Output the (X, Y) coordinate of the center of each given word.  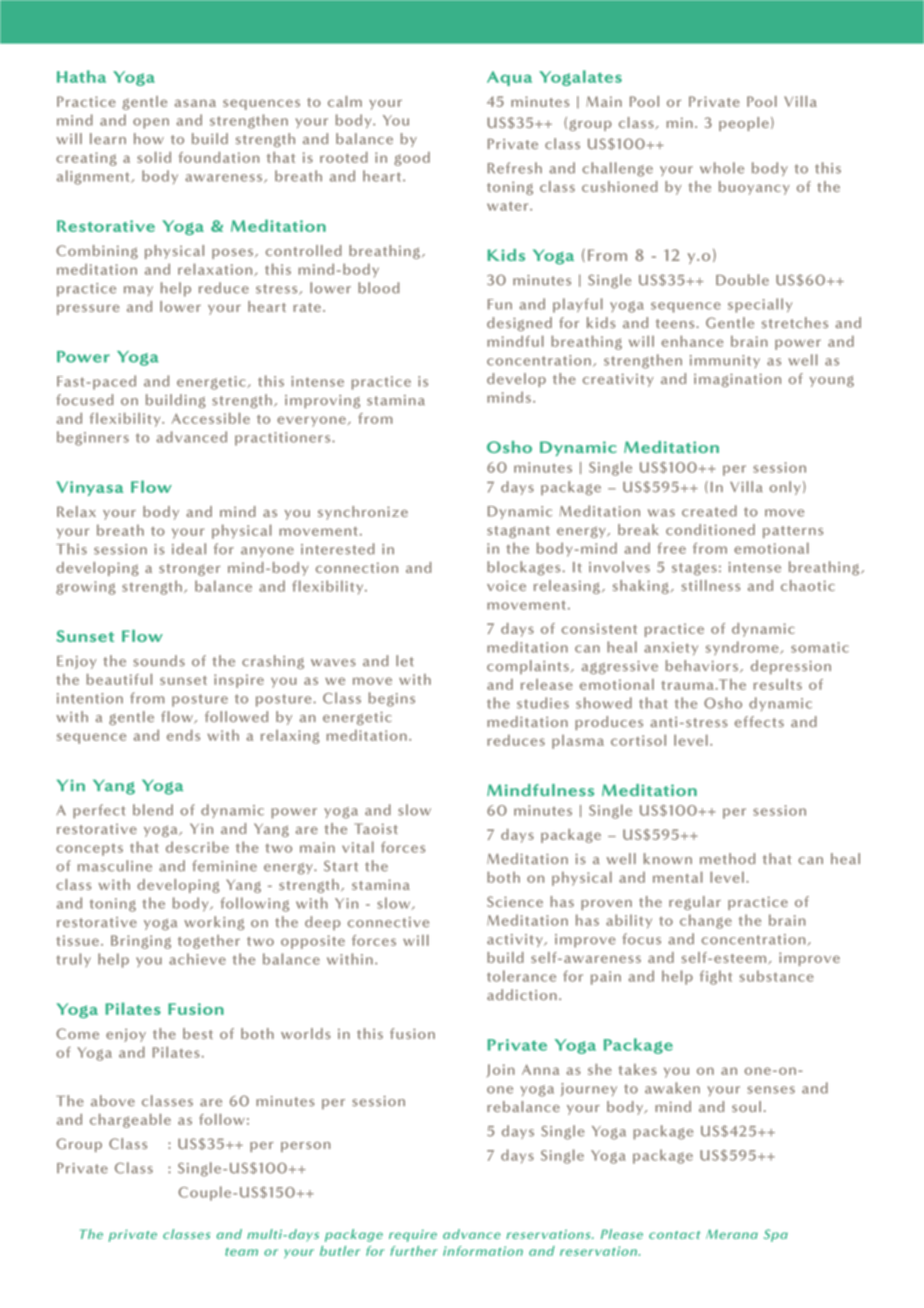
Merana (732, 1234)
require (413, 1235)
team (241, 1252)
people (744, 124)
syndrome (743, 648)
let (405, 661)
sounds (159, 661)
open (151, 123)
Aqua (509, 78)
